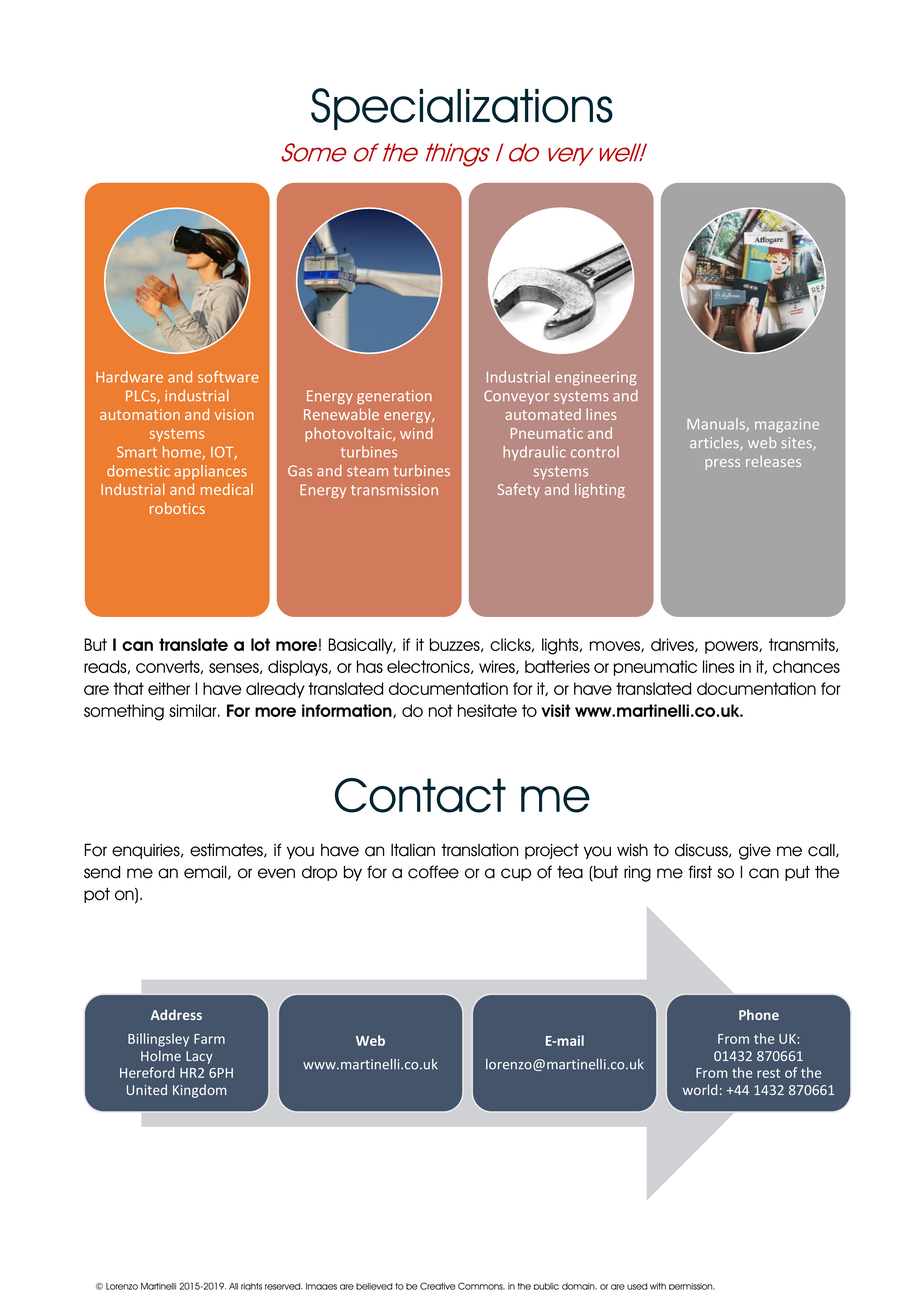  What do you see at coordinates (462, 109) in the screenshot?
I see `Specializations` at bounding box center [462, 109].
